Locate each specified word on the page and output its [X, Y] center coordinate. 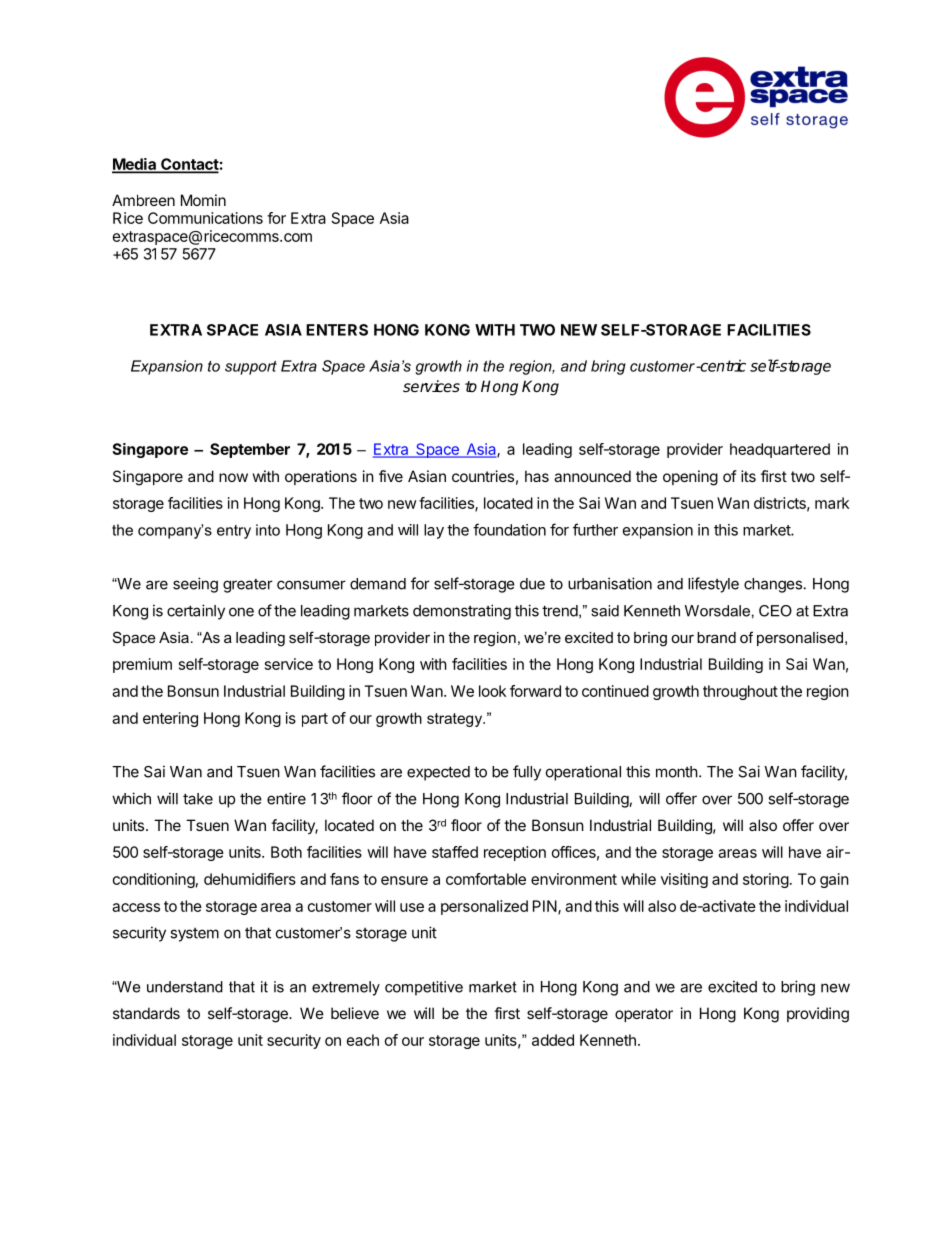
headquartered [780, 450]
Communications [205, 218]
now [233, 477]
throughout [740, 692]
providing [818, 1015]
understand [185, 987]
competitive [424, 988]
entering [170, 719]
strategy [456, 720]
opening [690, 478]
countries [483, 476]
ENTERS [337, 330]
